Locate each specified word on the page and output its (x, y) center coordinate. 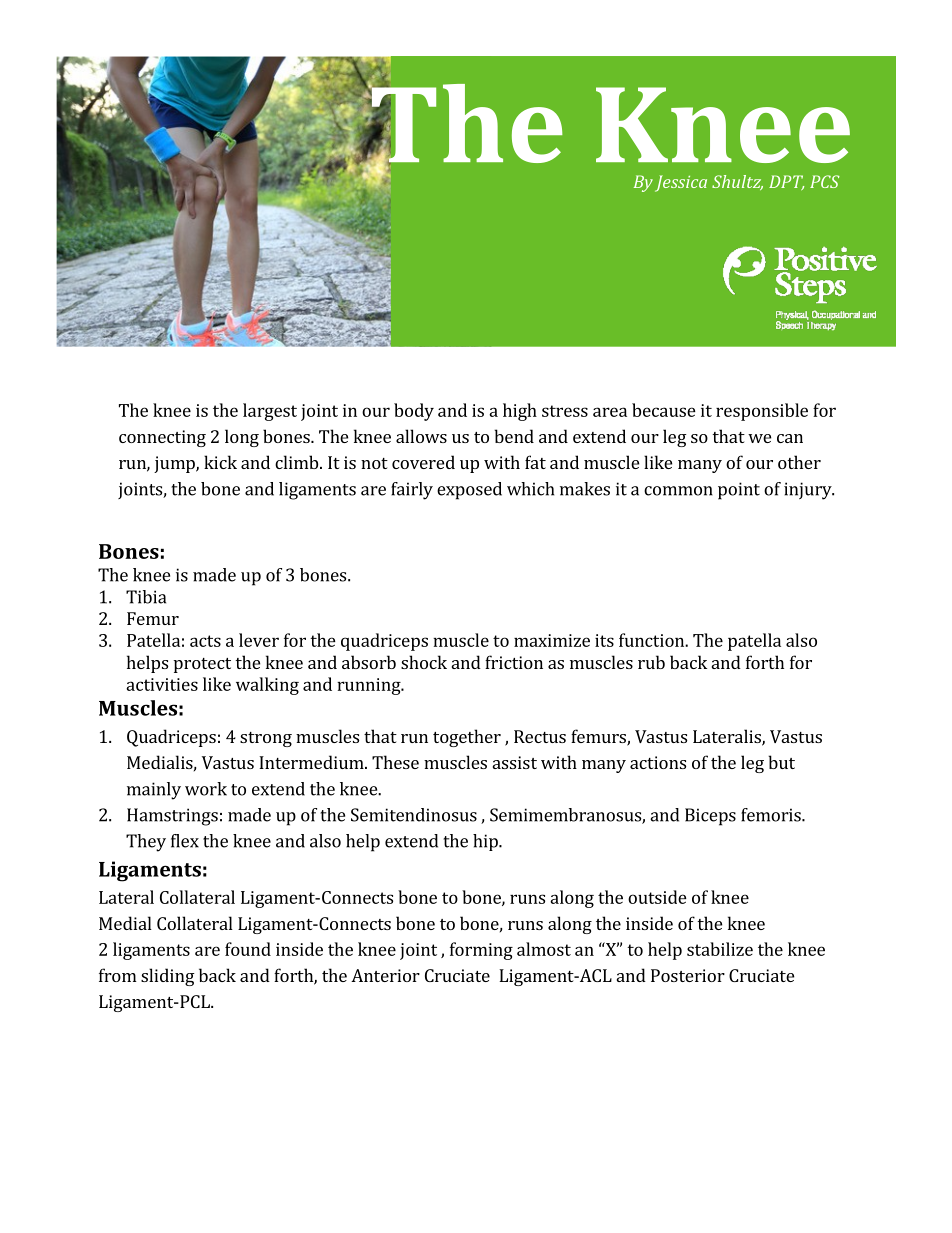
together (467, 738)
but (781, 762)
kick (220, 462)
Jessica (681, 183)
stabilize (720, 949)
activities (162, 684)
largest (270, 412)
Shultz (737, 182)
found (248, 949)
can (790, 438)
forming (481, 951)
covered (423, 462)
